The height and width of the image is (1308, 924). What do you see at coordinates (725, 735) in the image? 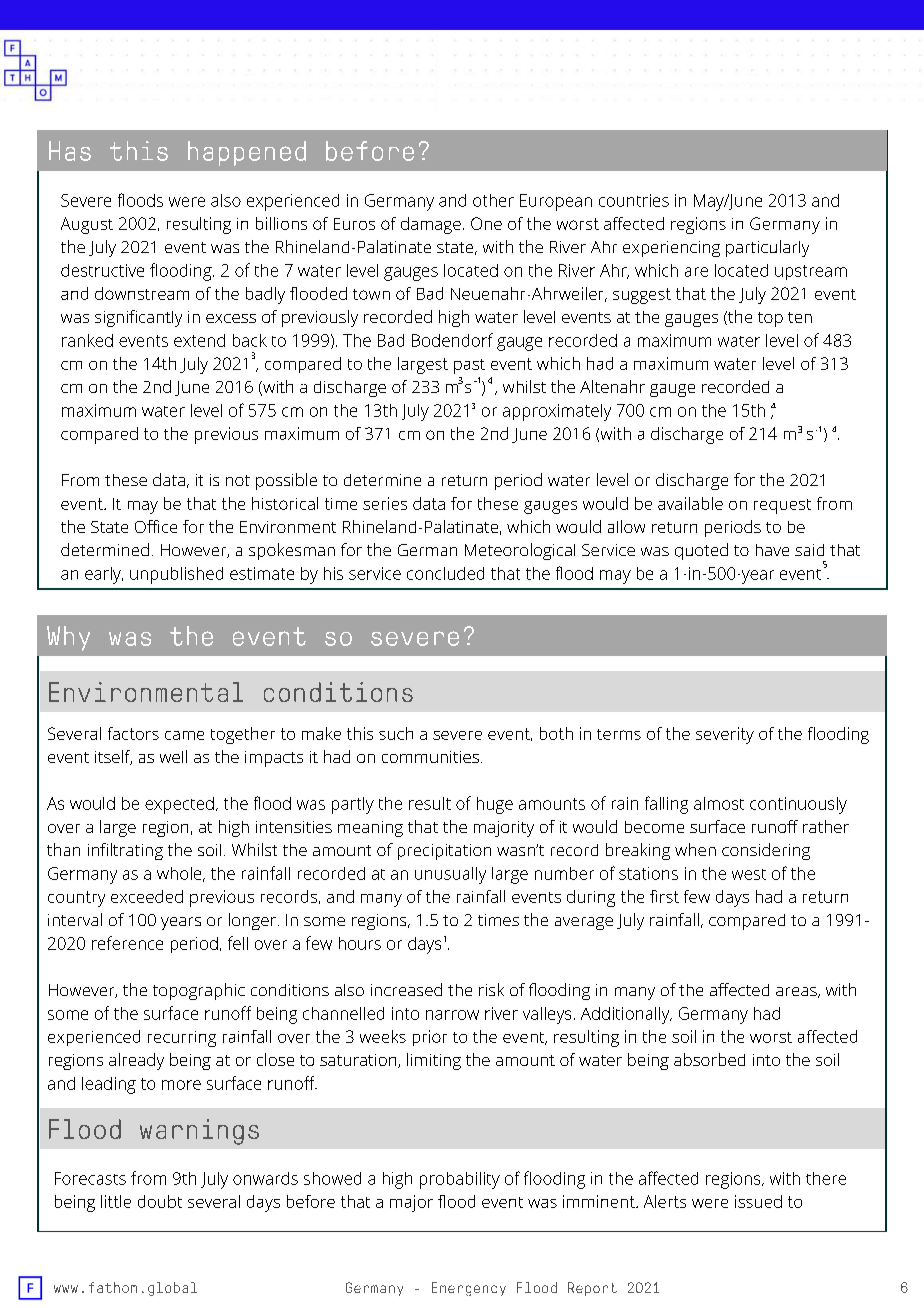
I see `severity` at bounding box center [725, 735].
